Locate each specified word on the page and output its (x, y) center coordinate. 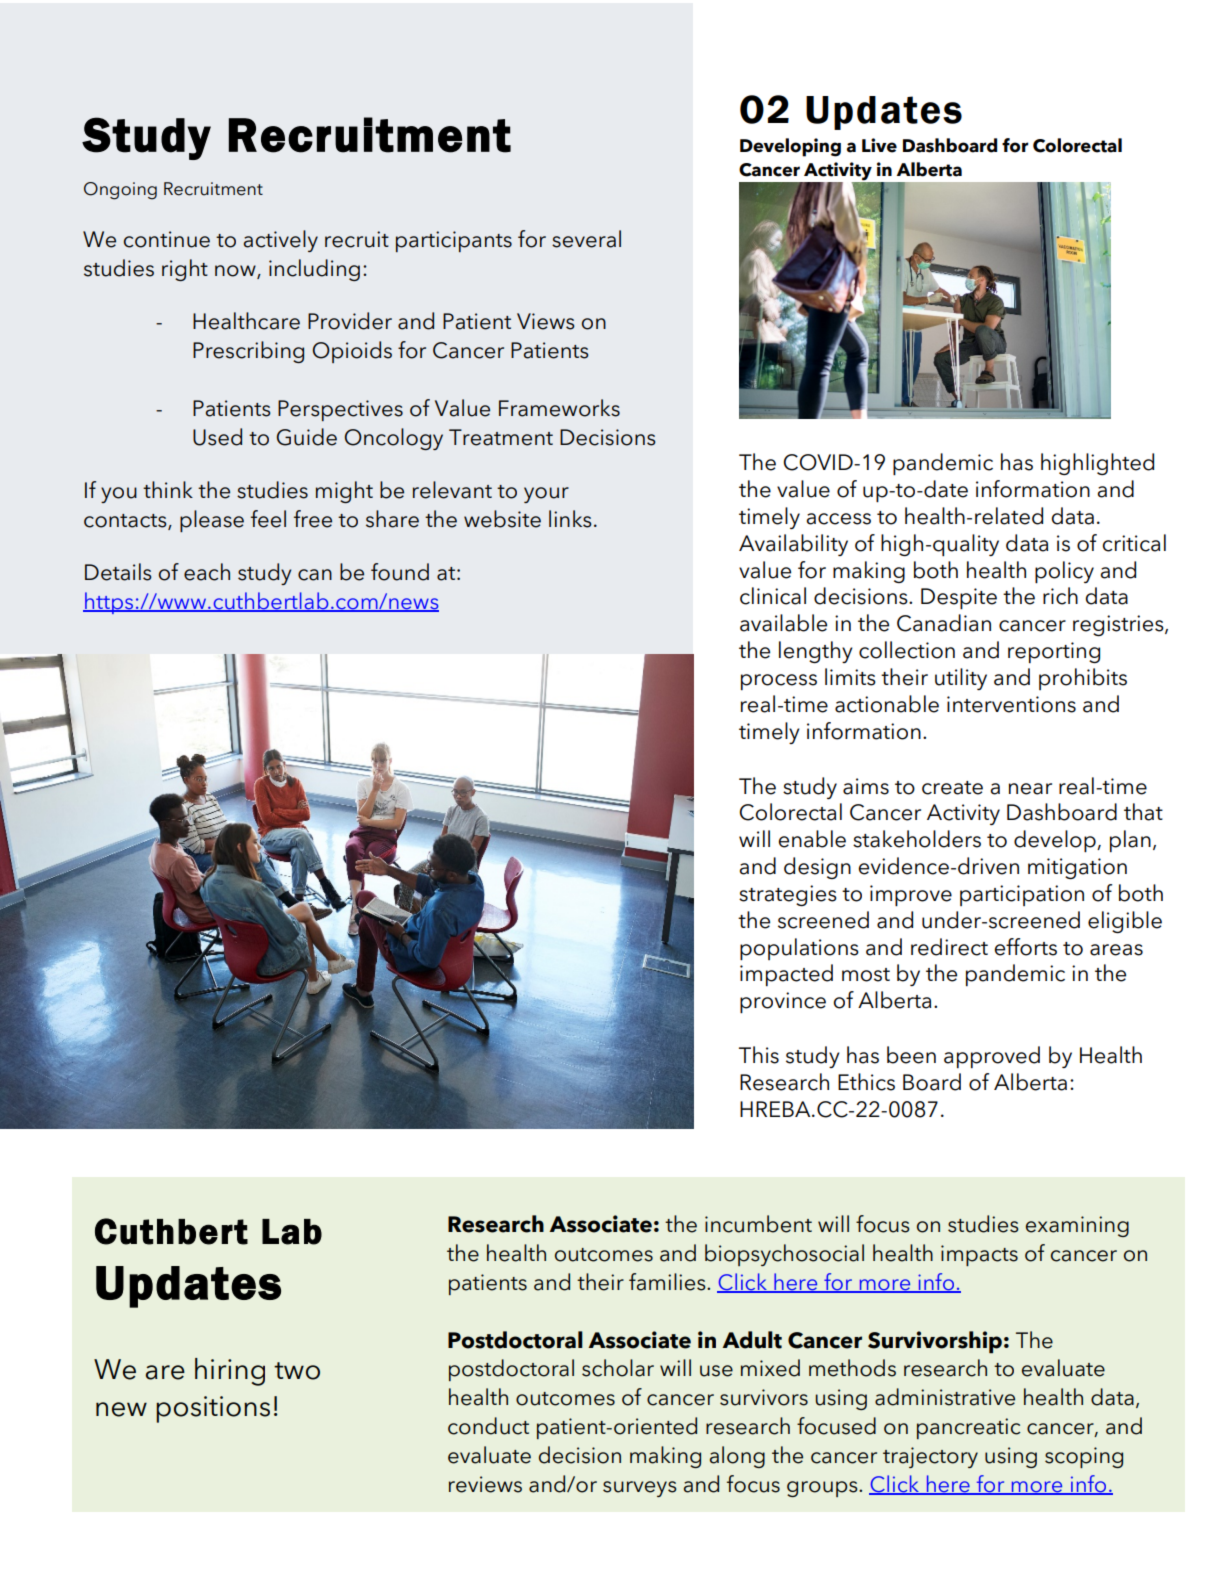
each (207, 572)
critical (1134, 543)
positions (213, 1409)
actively (281, 241)
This (759, 1055)
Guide (307, 437)
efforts (1025, 947)
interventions (1011, 704)
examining (1077, 1226)
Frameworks (559, 408)
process (779, 682)
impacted (786, 975)
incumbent (758, 1224)
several (586, 239)
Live (879, 145)
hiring (230, 1372)
